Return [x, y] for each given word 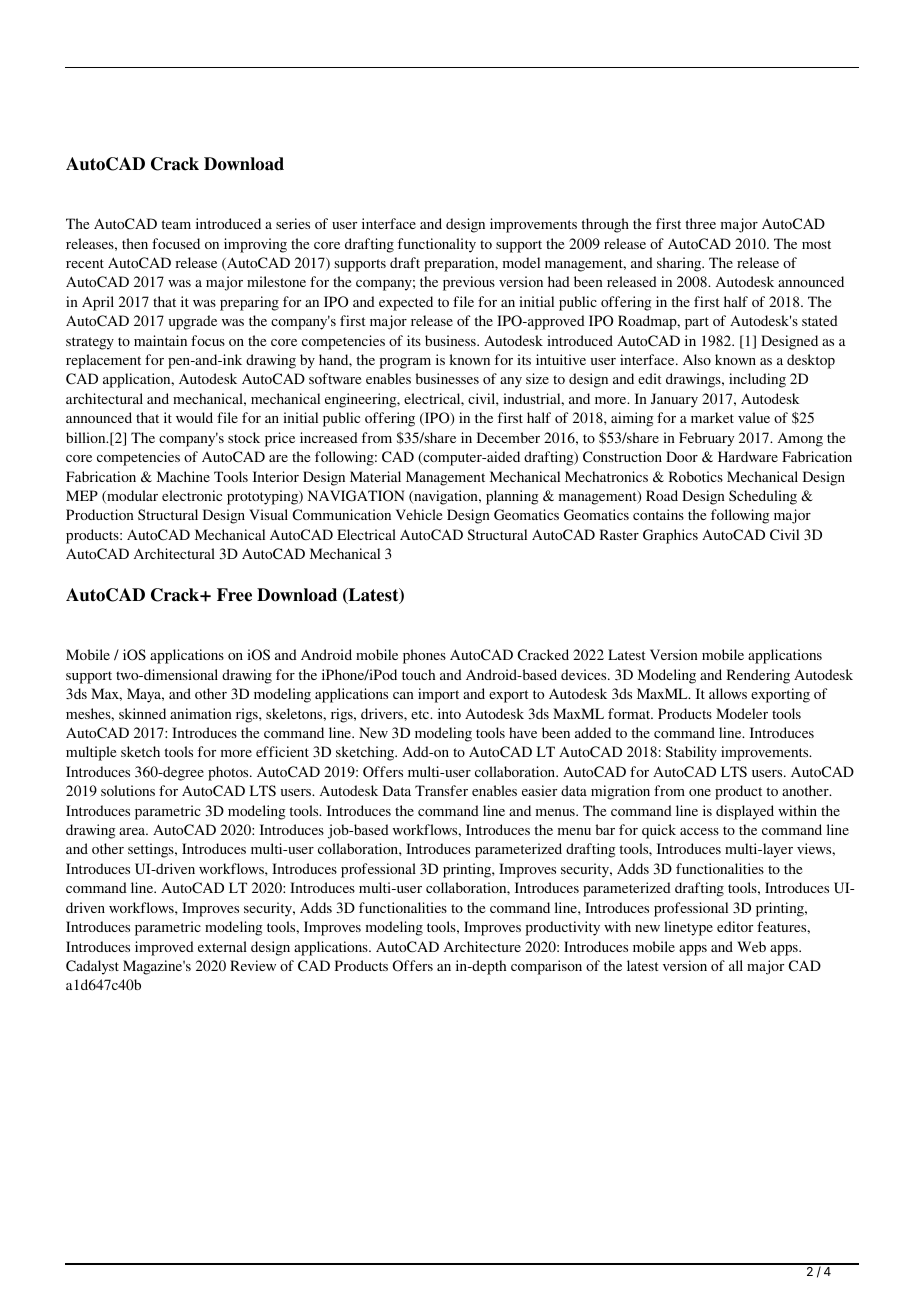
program [405, 363]
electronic [192, 495]
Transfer [441, 790]
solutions [128, 790]
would [194, 417]
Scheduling [763, 497]
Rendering [758, 676]
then [135, 243]
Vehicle [419, 514]
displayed [745, 812]
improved [164, 948]
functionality [437, 245]
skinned [142, 713]
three [701, 223]
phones [424, 656]
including [757, 380]
